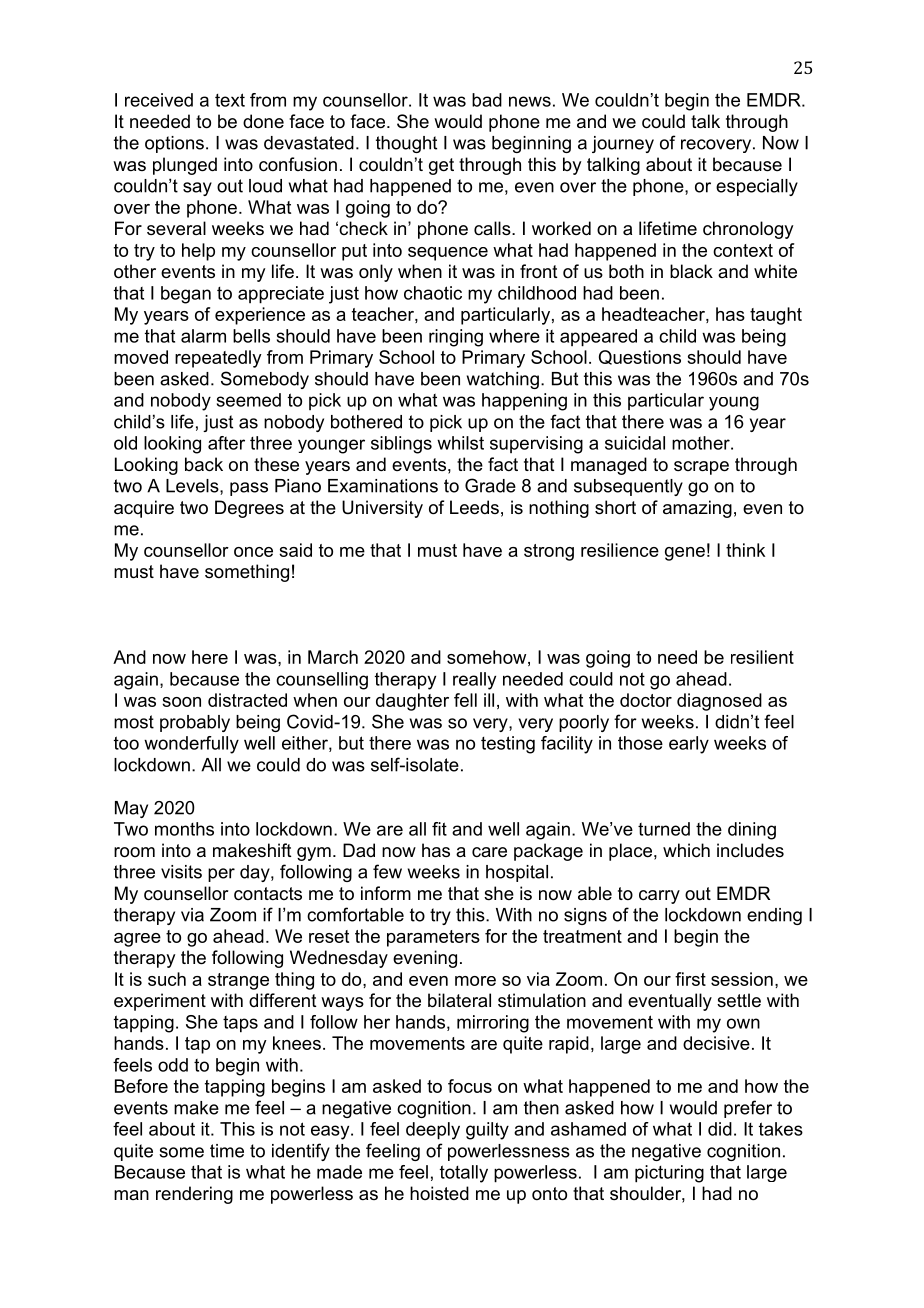  I want to click on fit, so click(439, 829).
